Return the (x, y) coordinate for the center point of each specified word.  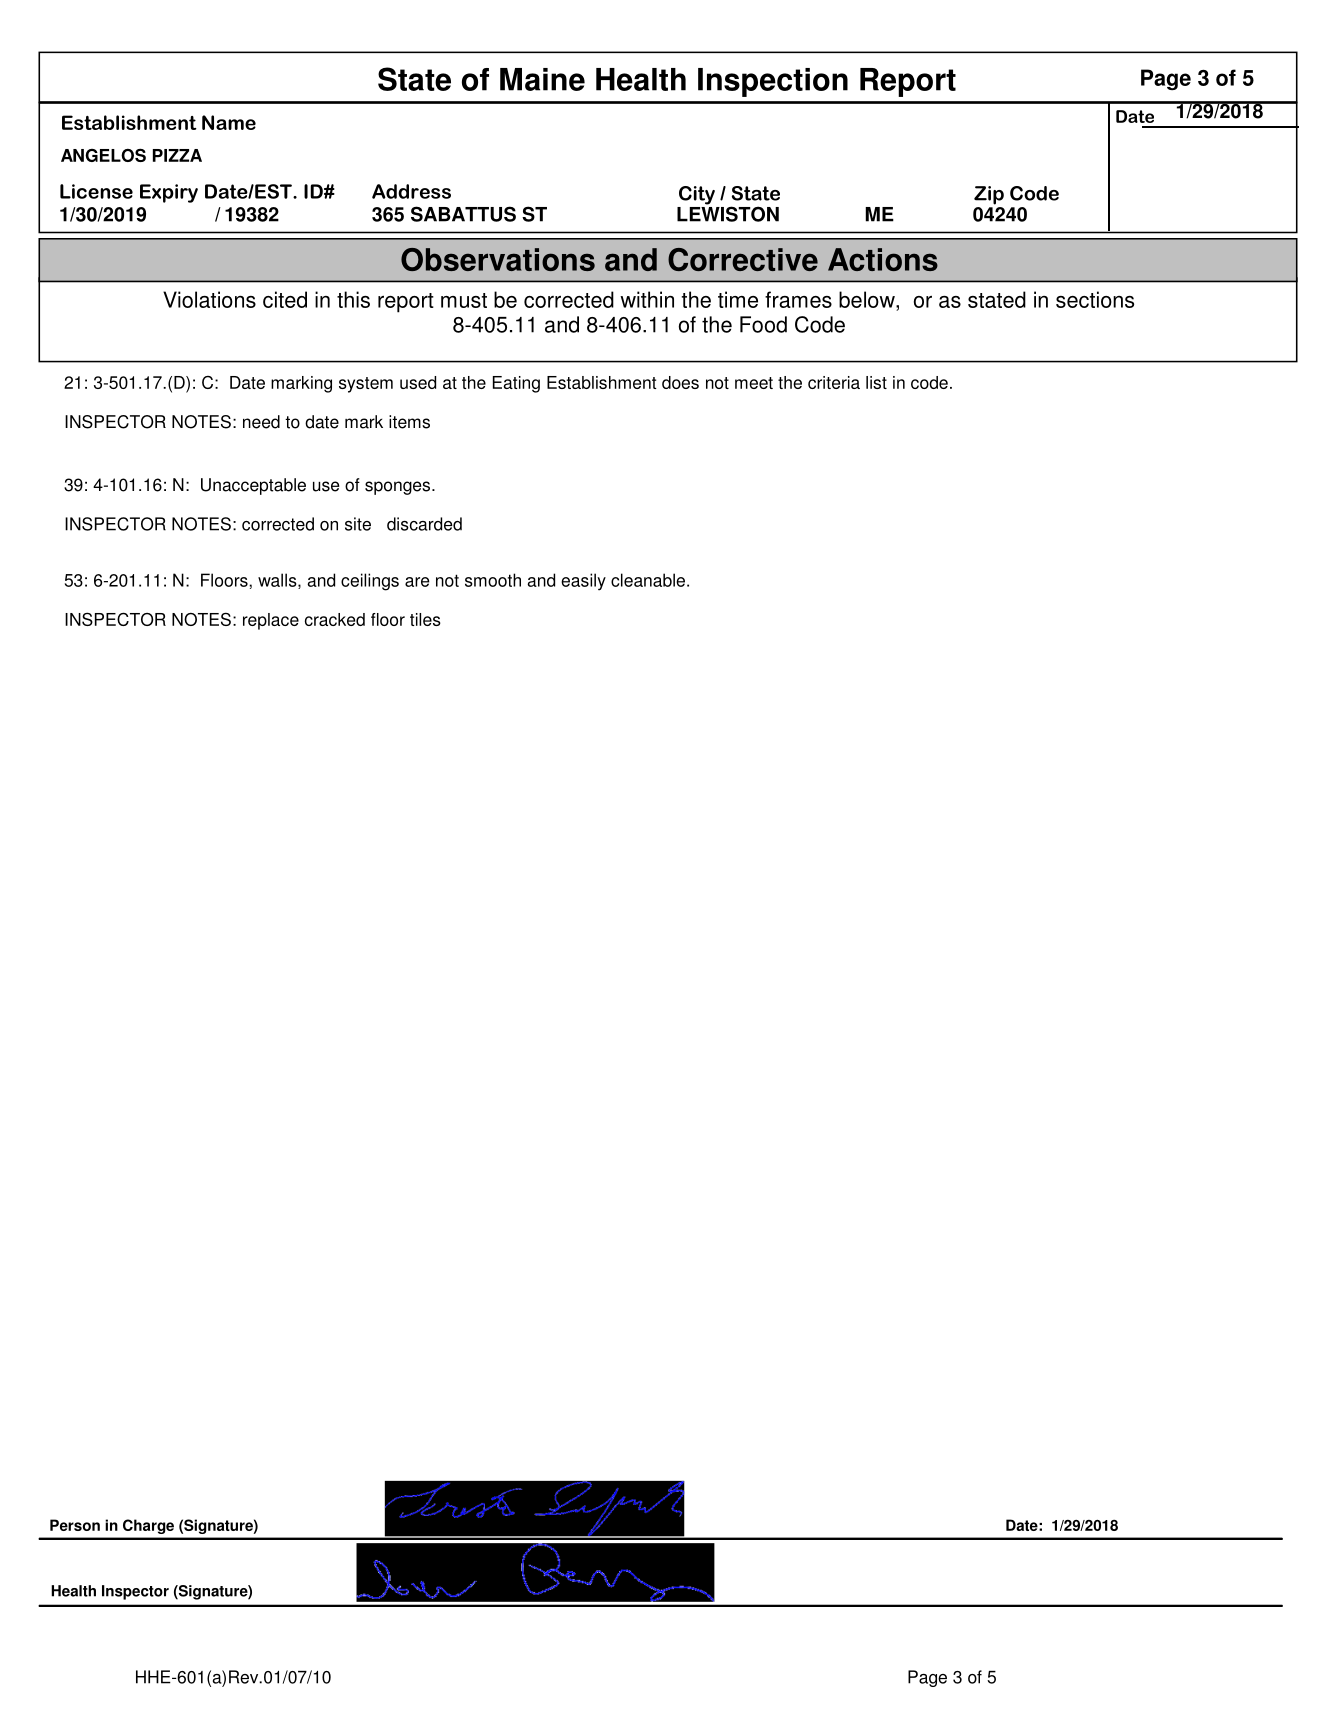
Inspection (773, 82)
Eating (516, 384)
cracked (335, 619)
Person (75, 1525)
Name (229, 122)
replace (271, 621)
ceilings (370, 582)
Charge (148, 1526)
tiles (425, 619)
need (261, 422)
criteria (834, 382)
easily (583, 582)
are (417, 582)
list (876, 382)
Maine (542, 79)
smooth (493, 580)
